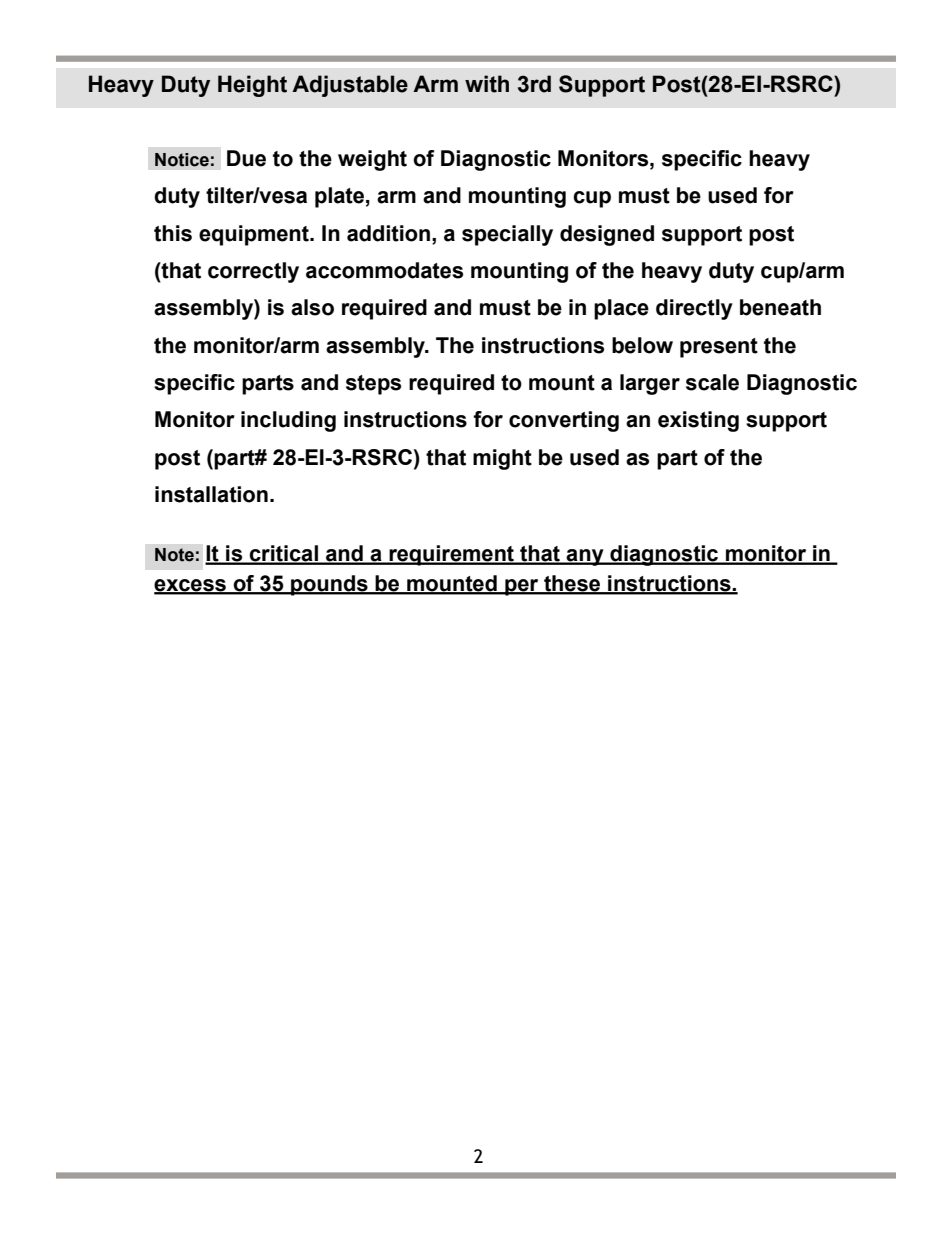  I want to click on Height, so click(252, 86).
